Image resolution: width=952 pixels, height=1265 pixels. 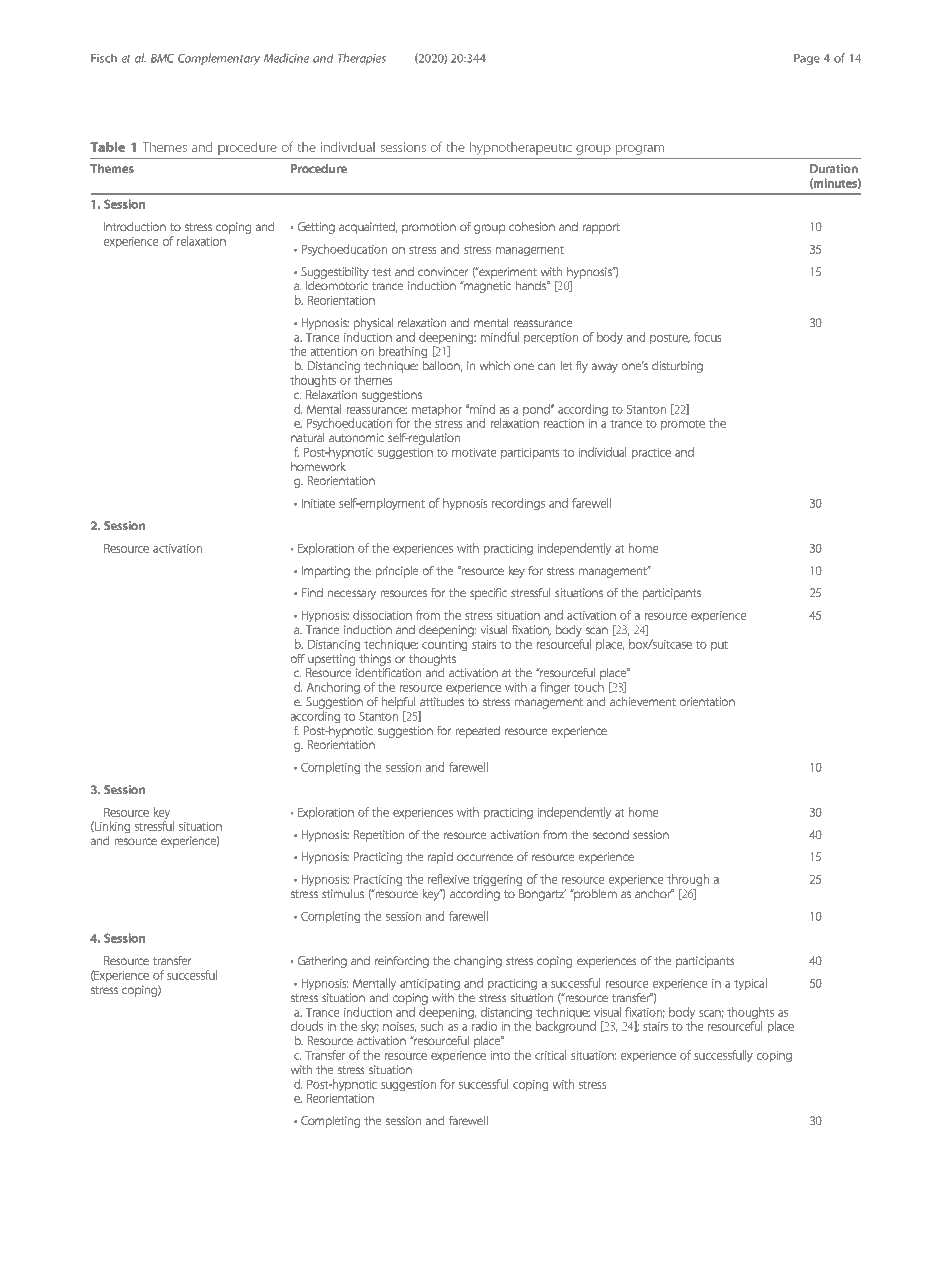 What do you see at coordinates (219, 59) in the screenshot?
I see `Complementary` at bounding box center [219, 59].
